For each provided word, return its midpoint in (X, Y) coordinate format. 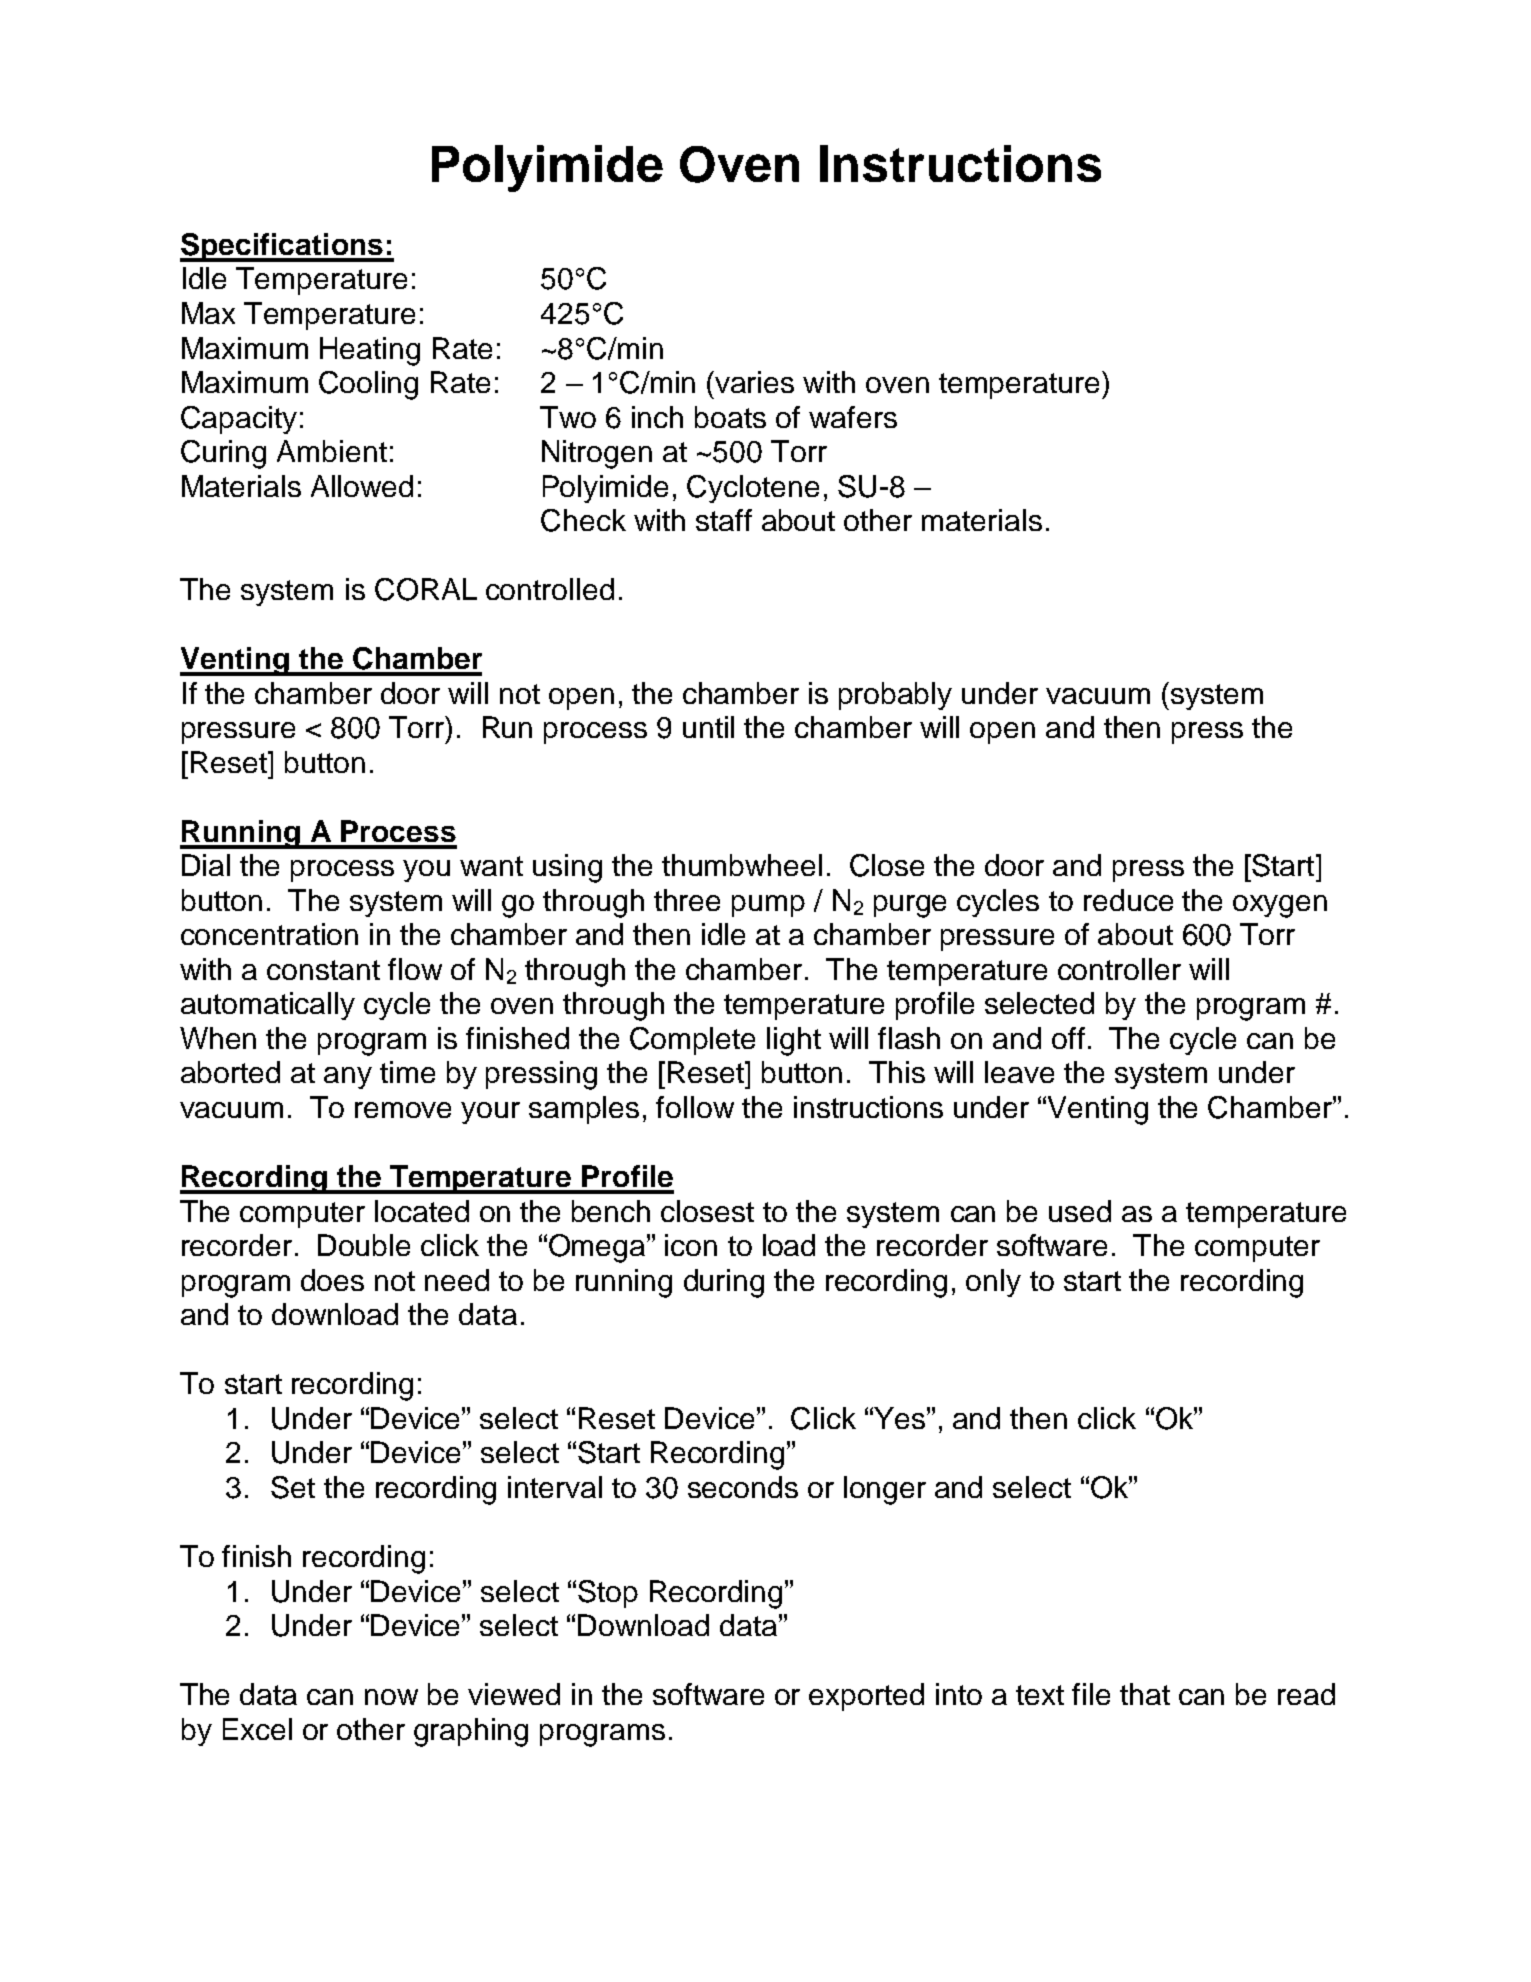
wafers (853, 417)
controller (1119, 969)
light (794, 1041)
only (993, 1283)
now (391, 1697)
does (332, 1280)
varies (754, 382)
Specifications (282, 247)
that (1145, 1694)
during (724, 1283)
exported (866, 1697)
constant (323, 970)
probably (895, 696)
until (708, 727)
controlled (550, 589)
